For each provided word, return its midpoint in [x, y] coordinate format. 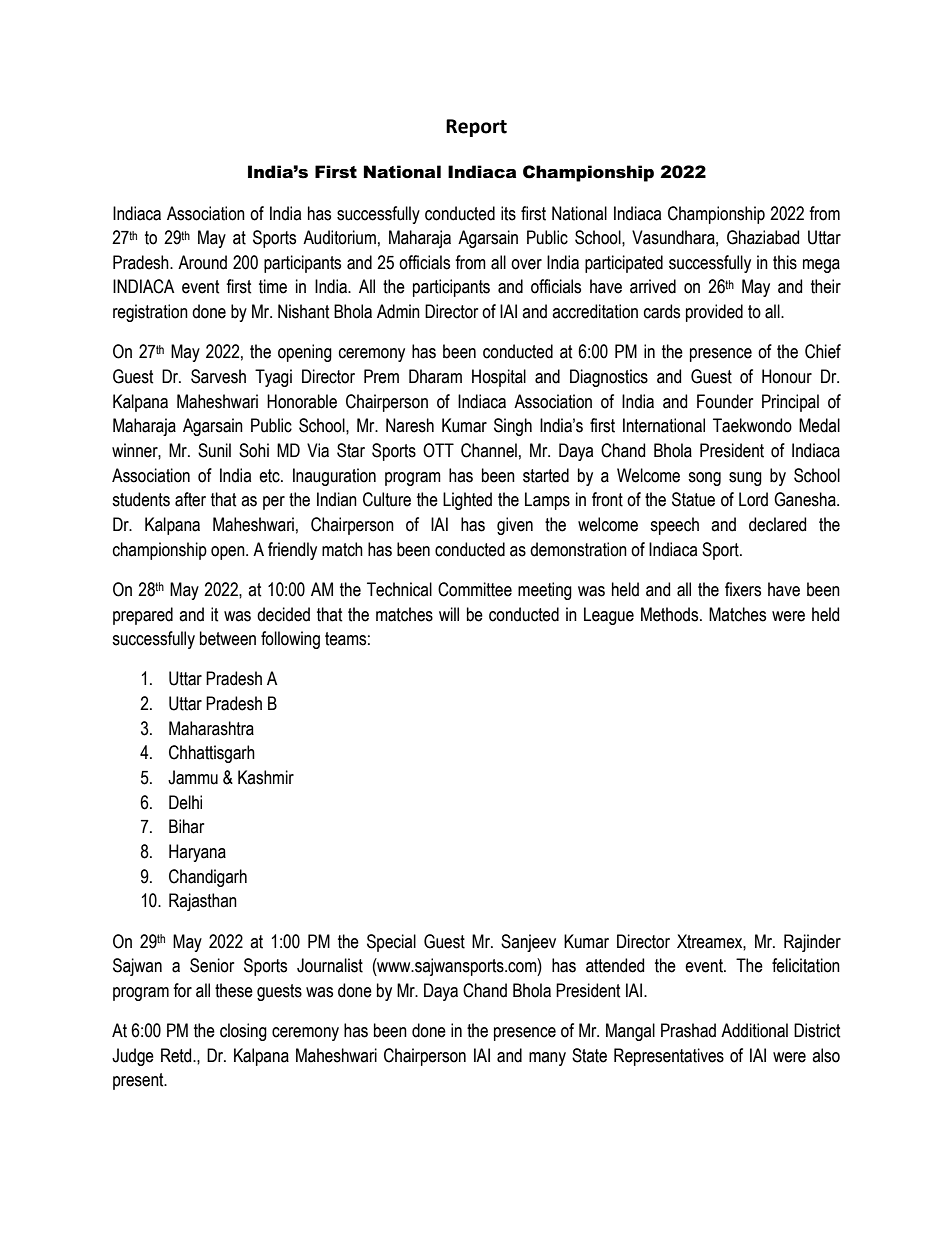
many [547, 1059]
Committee [475, 589]
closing [243, 1032]
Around [202, 262]
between [228, 638]
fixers [743, 589]
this [785, 262]
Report [476, 128]
